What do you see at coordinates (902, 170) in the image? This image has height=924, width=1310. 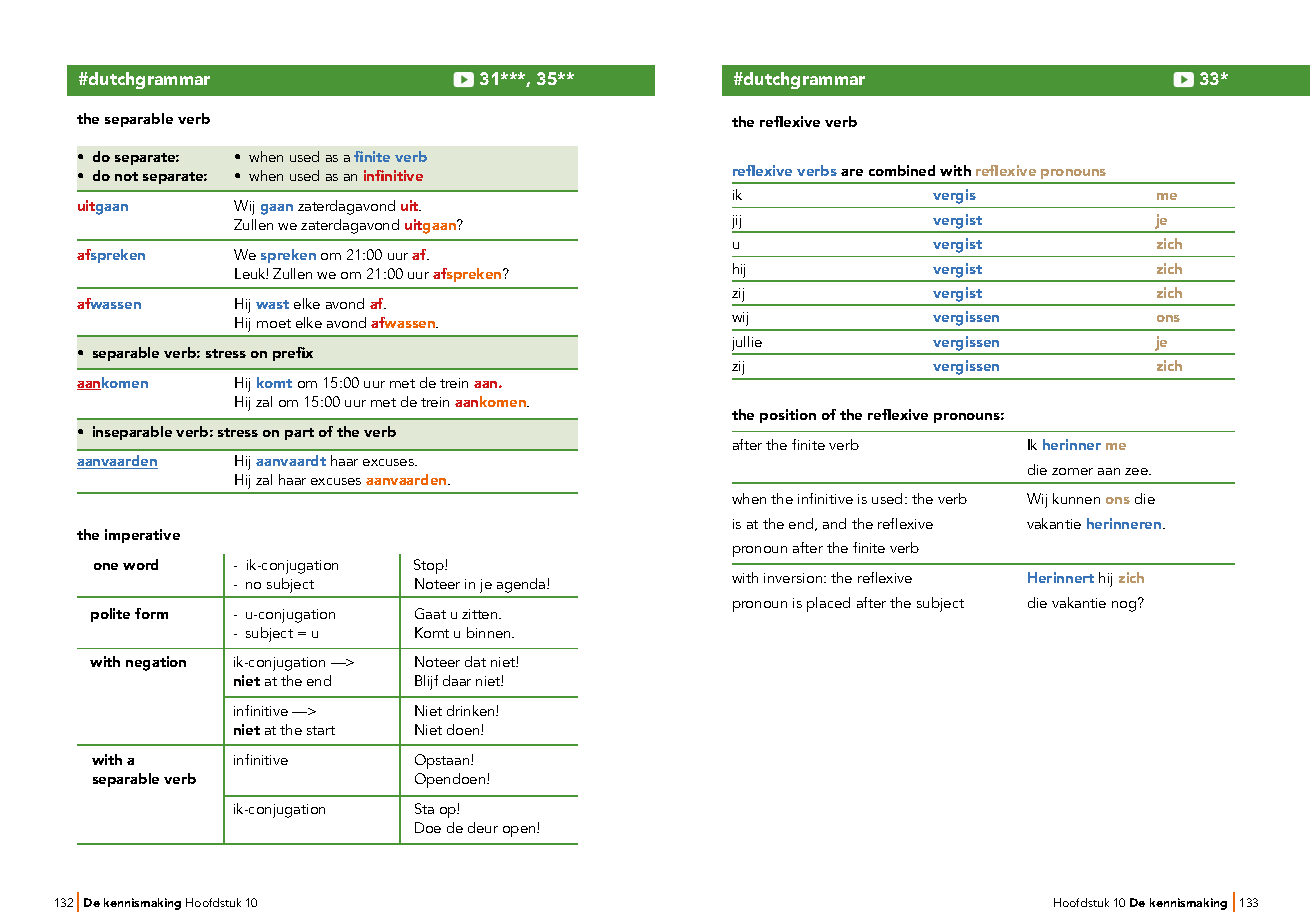 I see `combined` at bounding box center [902, 170].
